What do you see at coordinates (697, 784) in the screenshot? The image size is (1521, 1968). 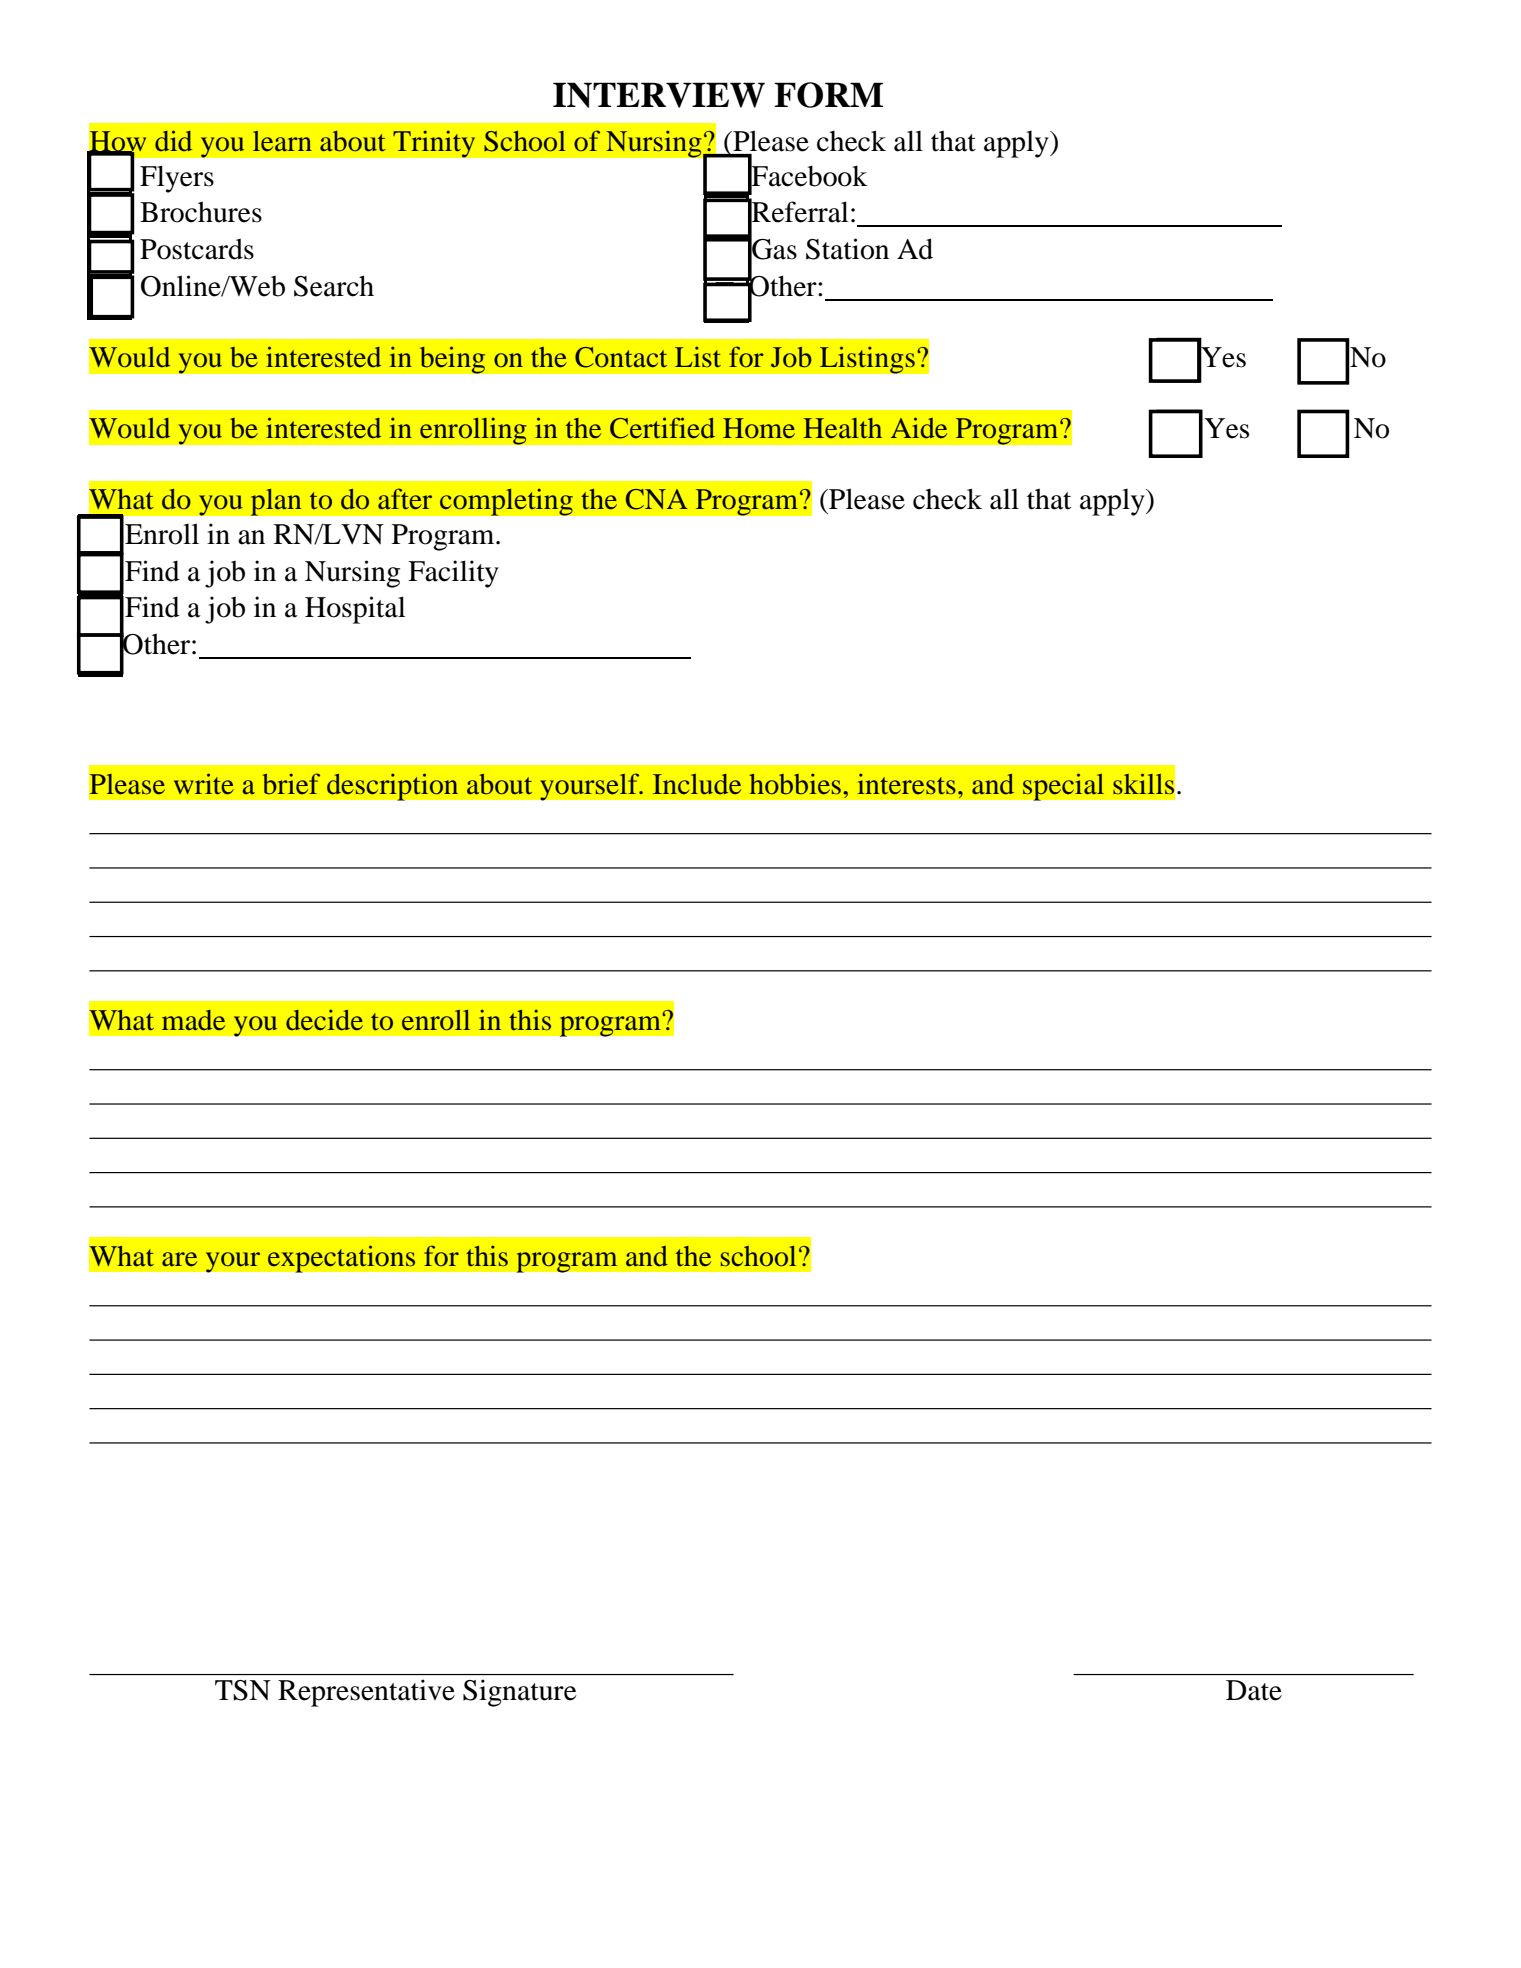 I see `Include` at bounding box center [697, 784].
